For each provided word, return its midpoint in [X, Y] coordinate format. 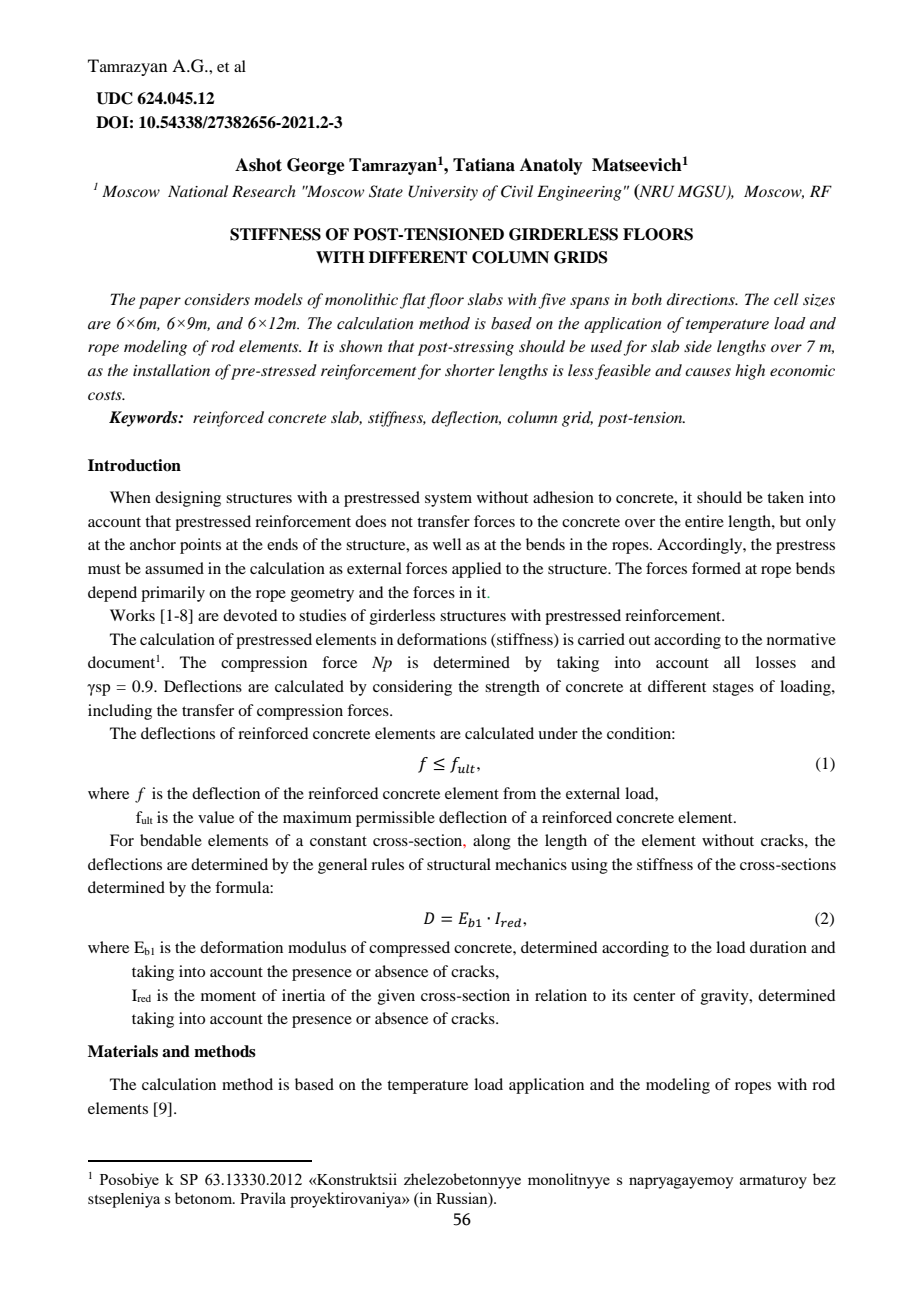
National [198, 191]
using [589, 866]
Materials [123, 1051]
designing [188, 499]
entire [704, 521]
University [443, 193]
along [492, 842]
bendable [171, 840]
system [448, 500]
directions [702, 299]
